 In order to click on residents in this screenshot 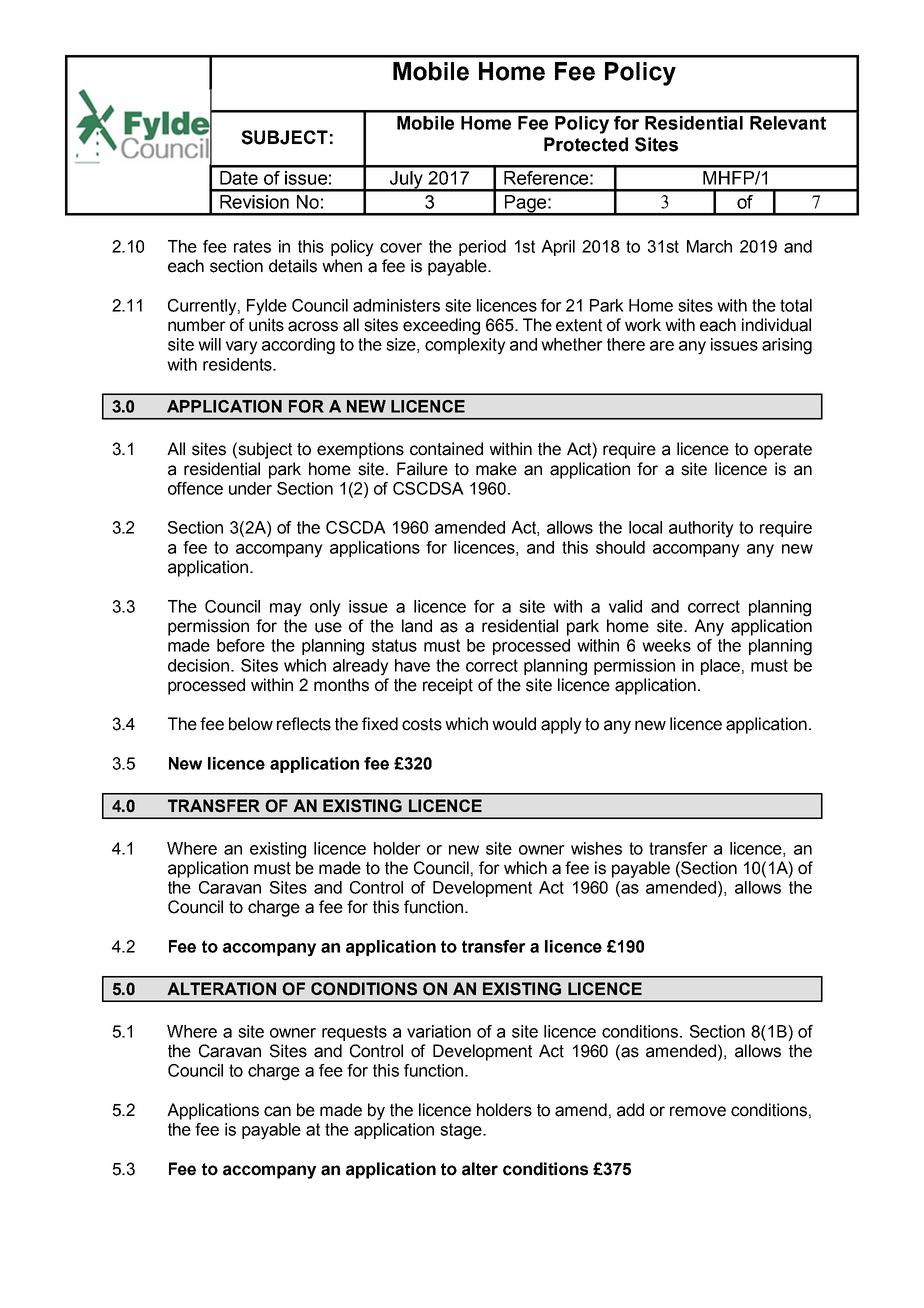, I will do `click(238, 364)`.
